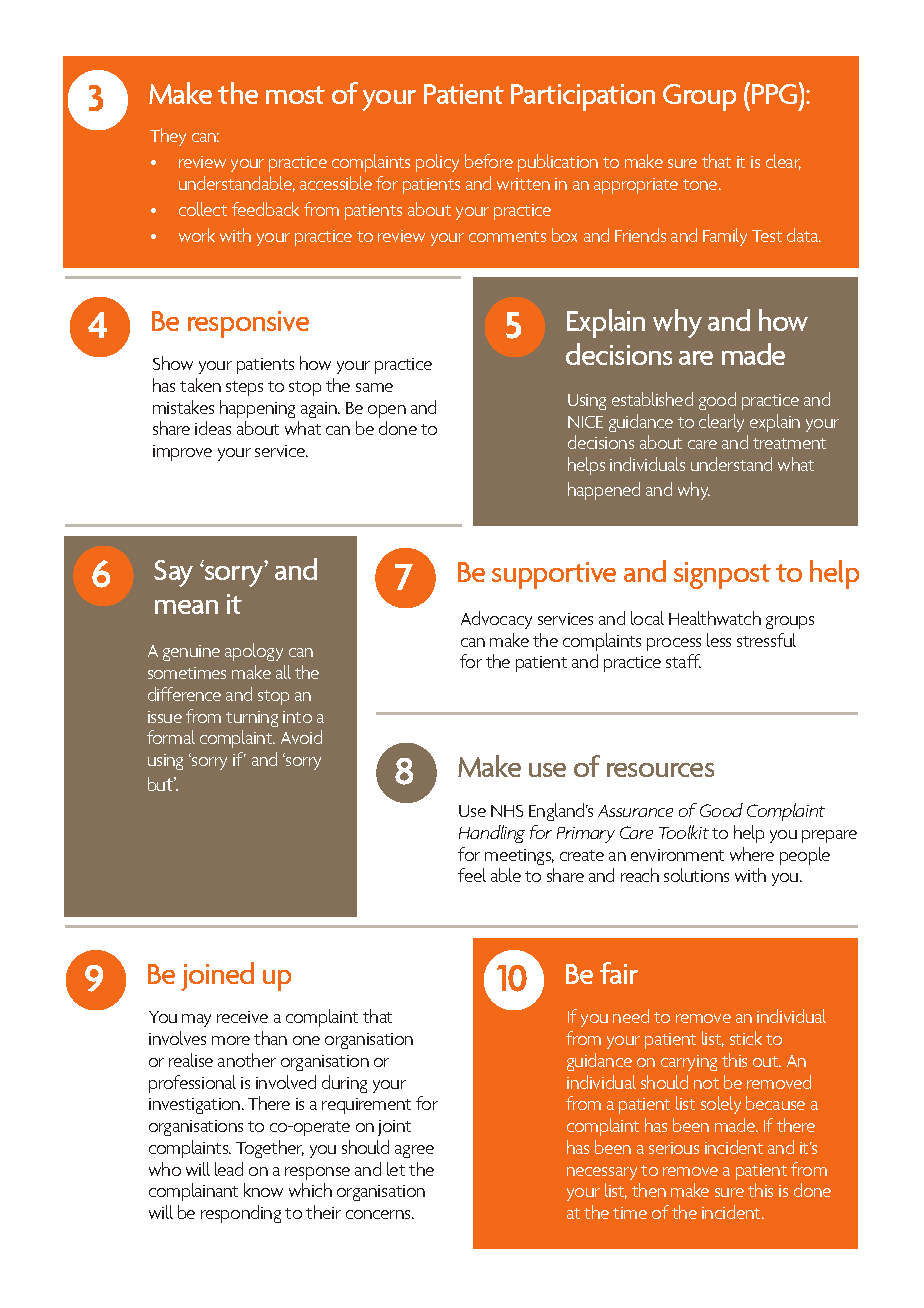 The height and width of the screenshot is (1308, 924). Describe the element at coordinates (301, 737) in the screenshot. I see `Avoid` at that location.
